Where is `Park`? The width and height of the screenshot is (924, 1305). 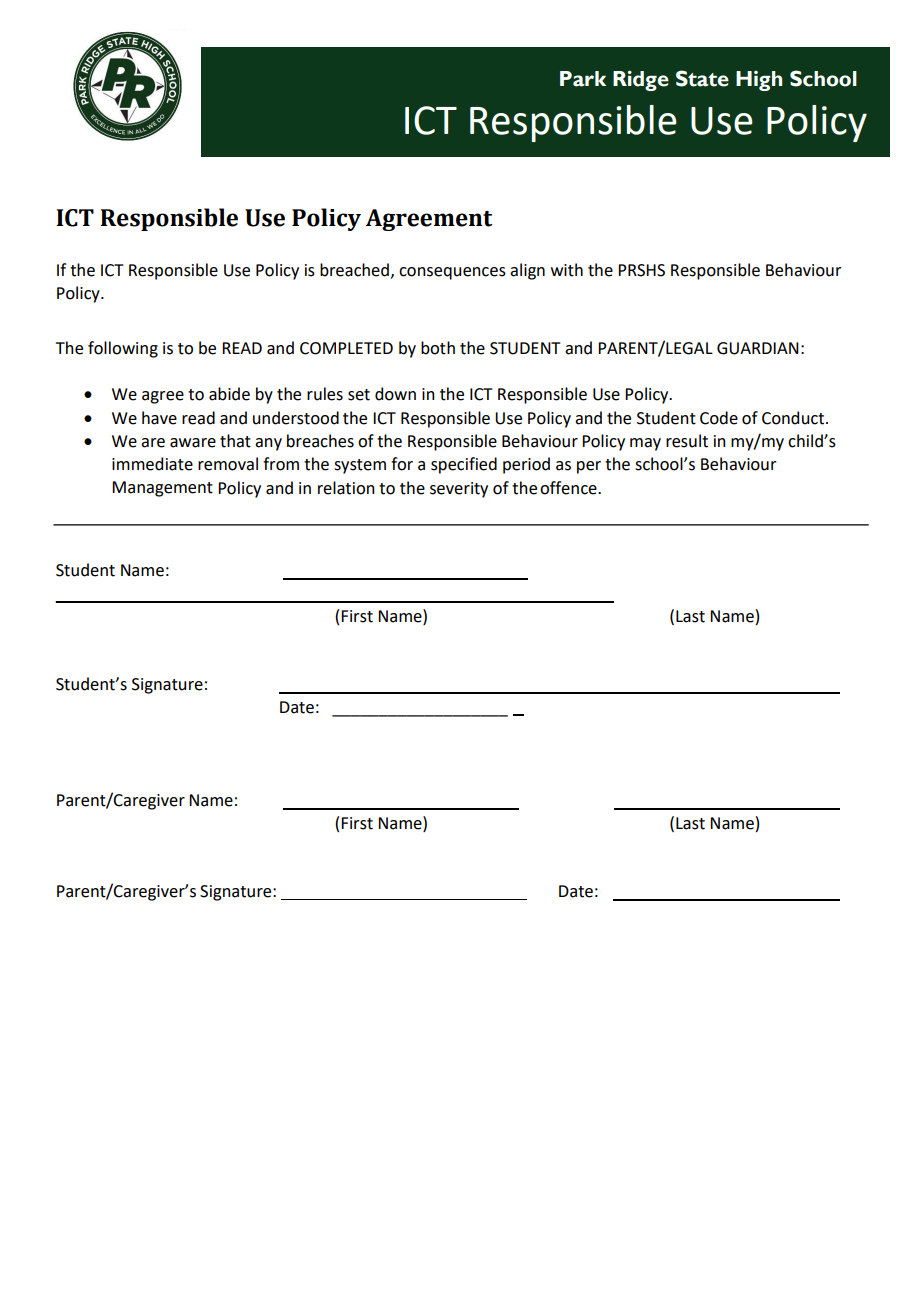
Park is located at coordinates (583, 79).
